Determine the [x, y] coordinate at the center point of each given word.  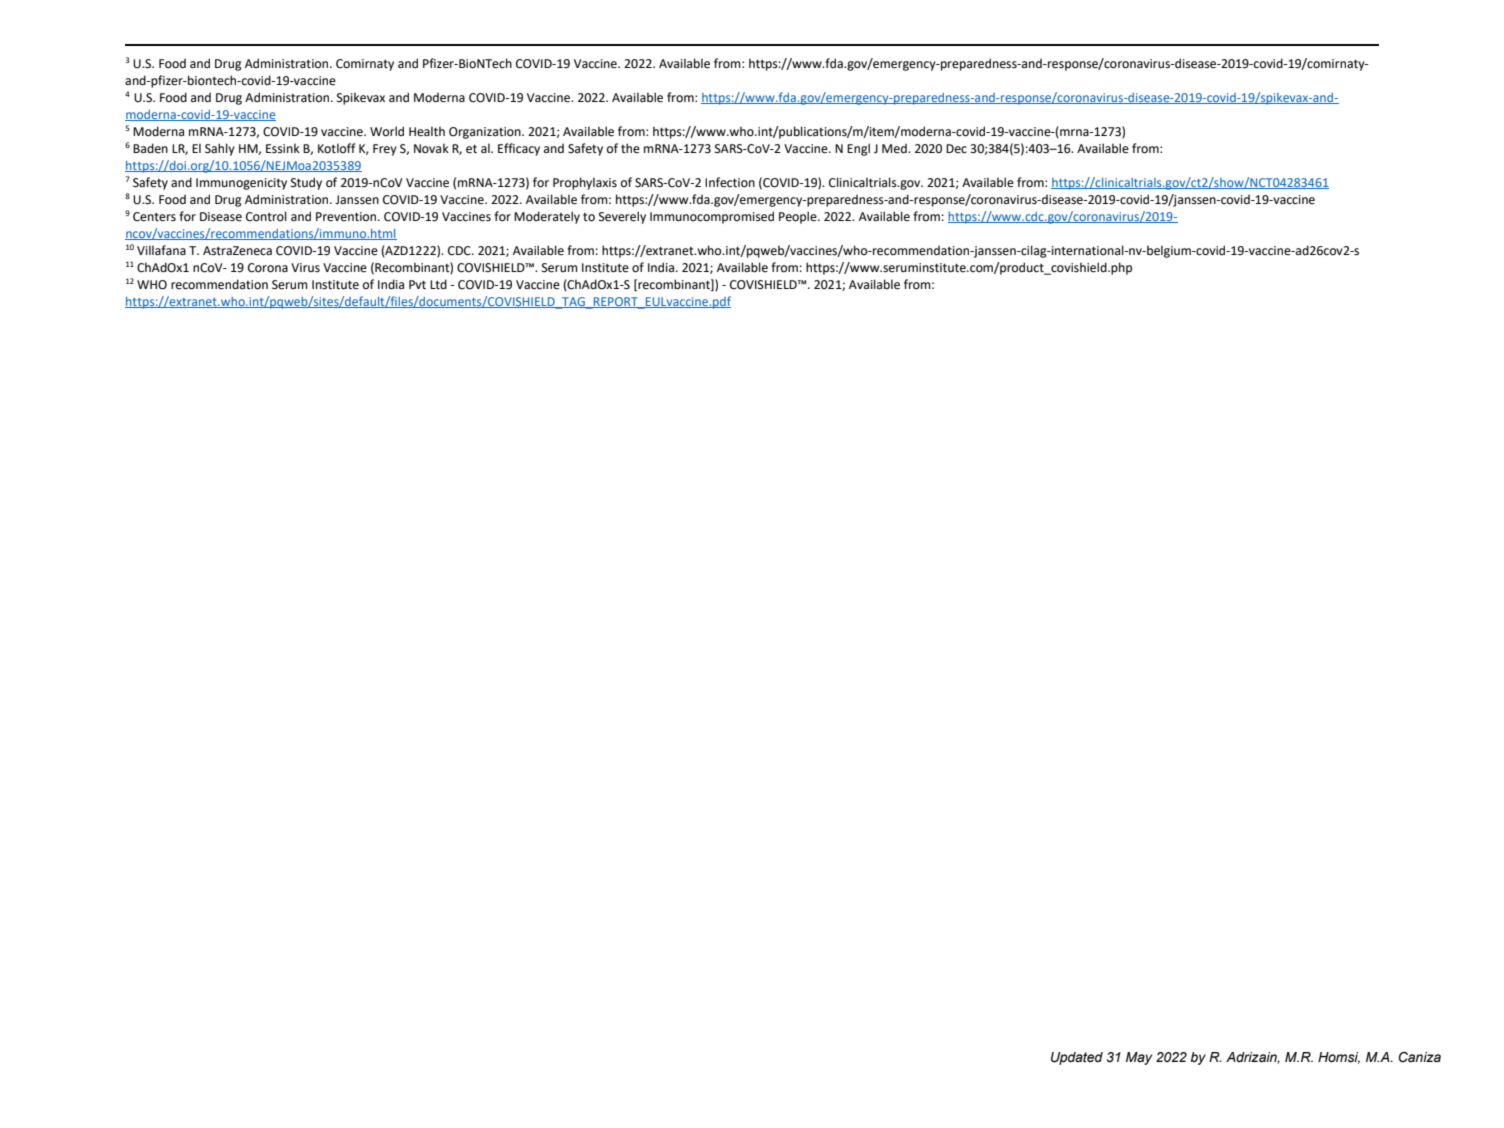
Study [306, 183]
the [630, 148]
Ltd [438, 284]
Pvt [417, 285]
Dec [956, 149]
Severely [622, 217]
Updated [1077, 1058]
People [799, 217]
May [1139, 1058]
